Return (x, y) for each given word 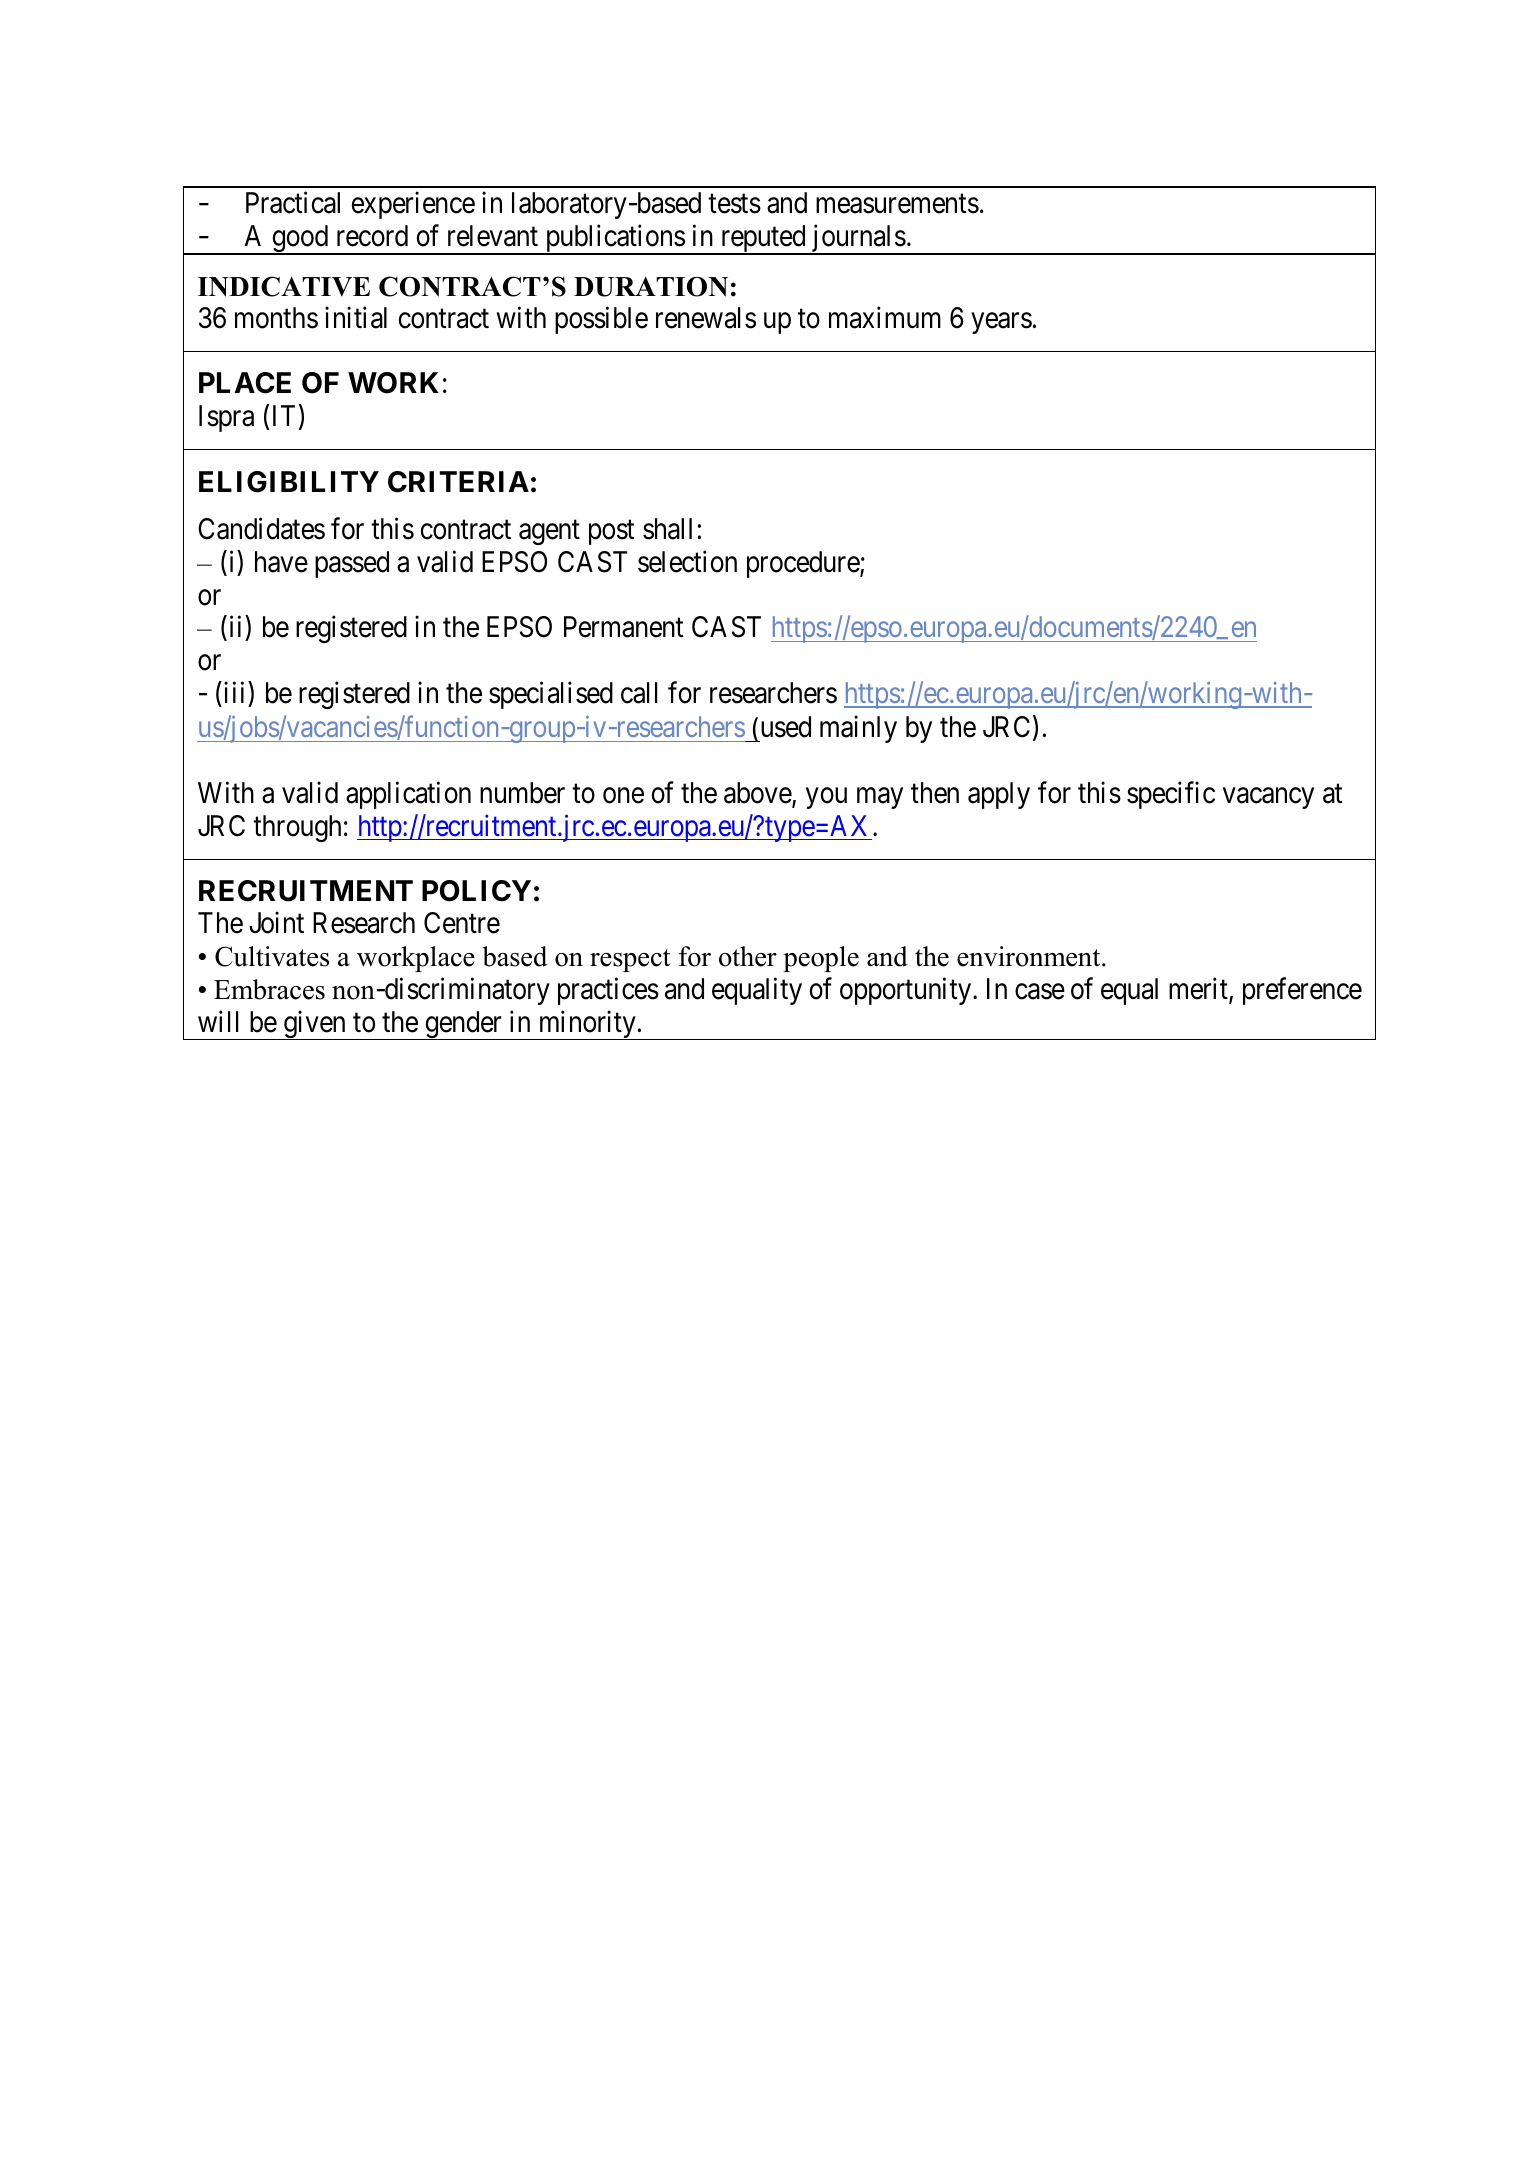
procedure (804, 564)
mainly (858, 729)
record (372, 236)
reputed (763, 240)
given (314, 1025)
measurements (897, 204)
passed (352, 564)
